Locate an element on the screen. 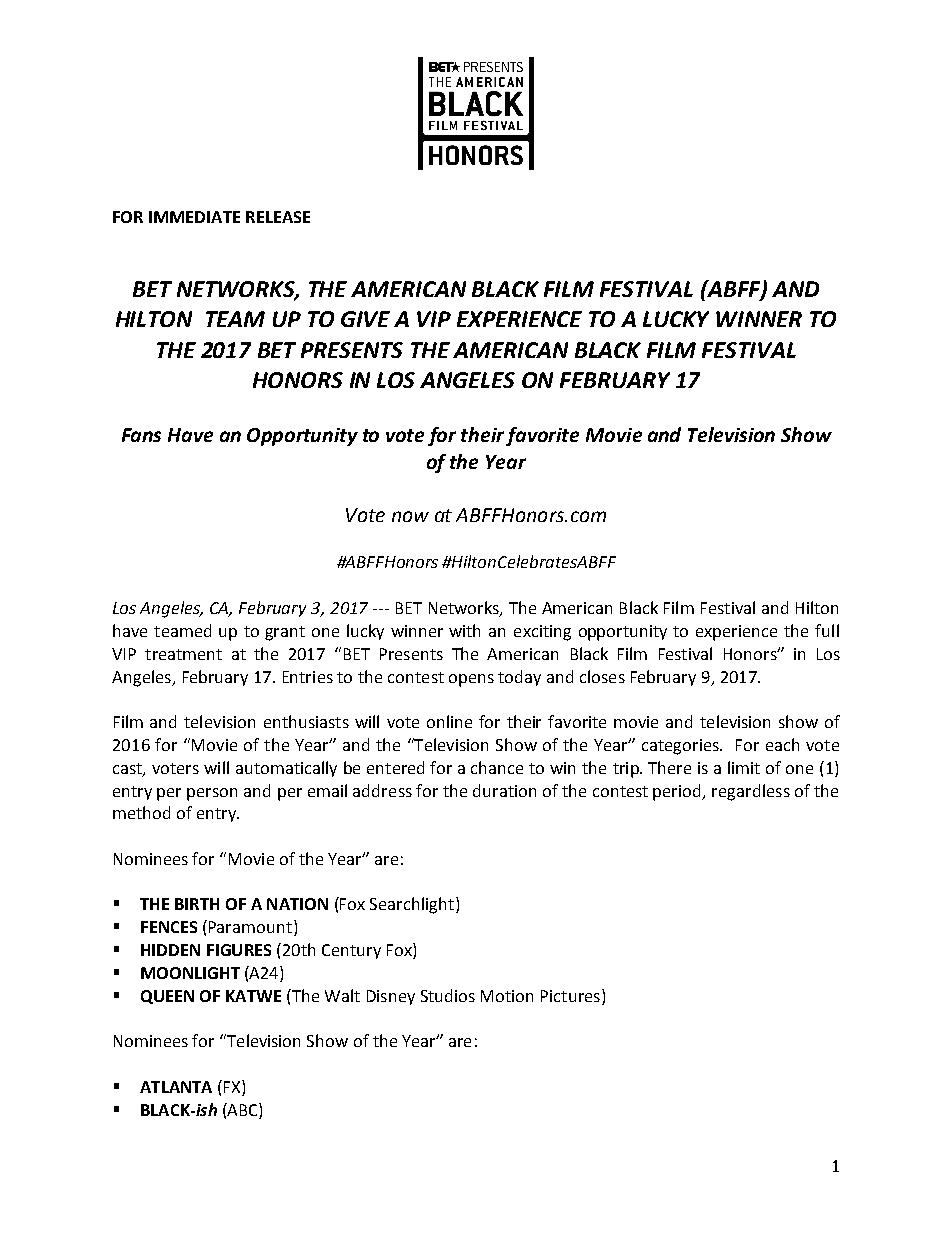 The image size is (952, 1233). full is located at coordinates (827, 630).
